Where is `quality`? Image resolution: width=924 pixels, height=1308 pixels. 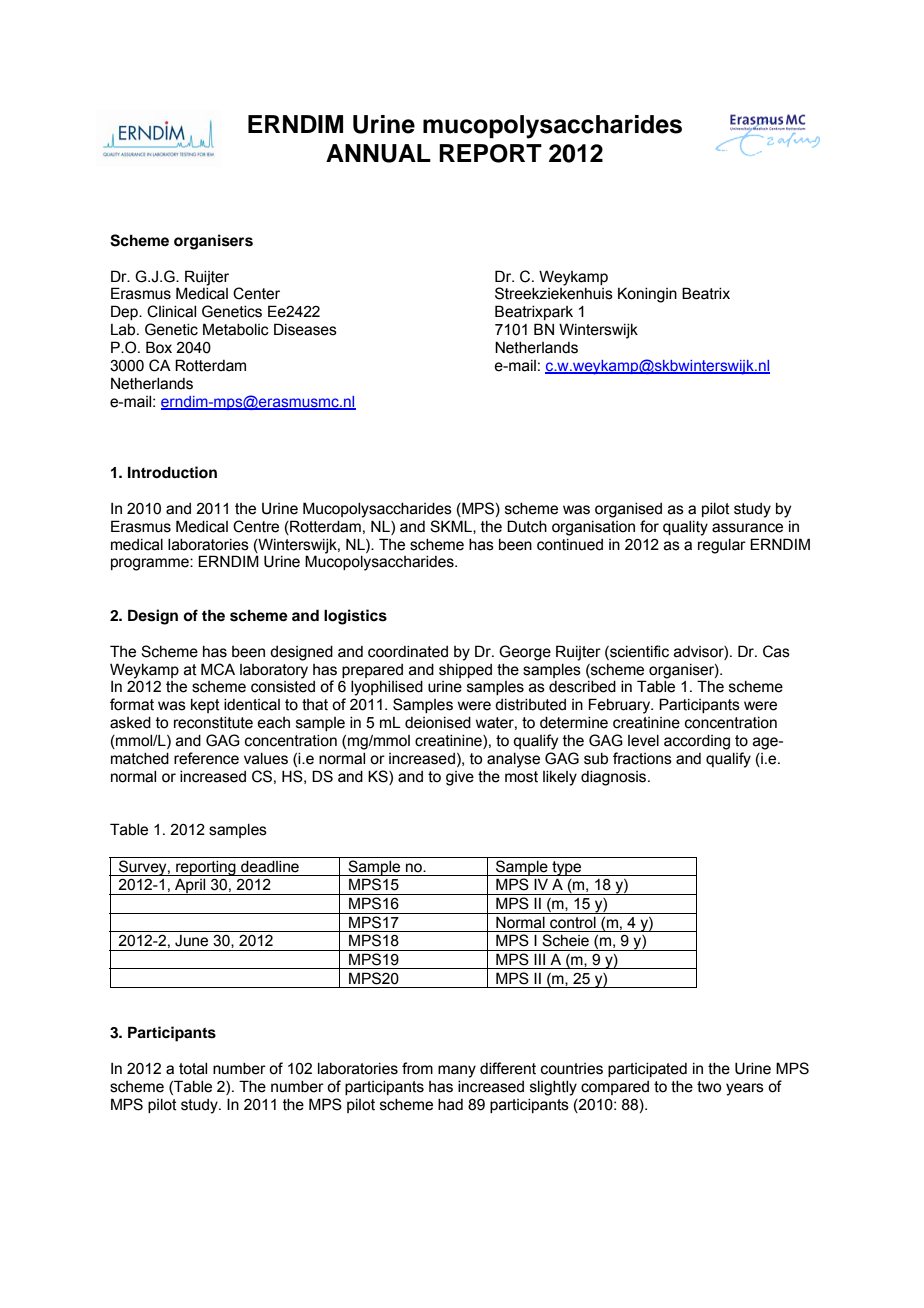 quality is located at coordinates (685, 528).
